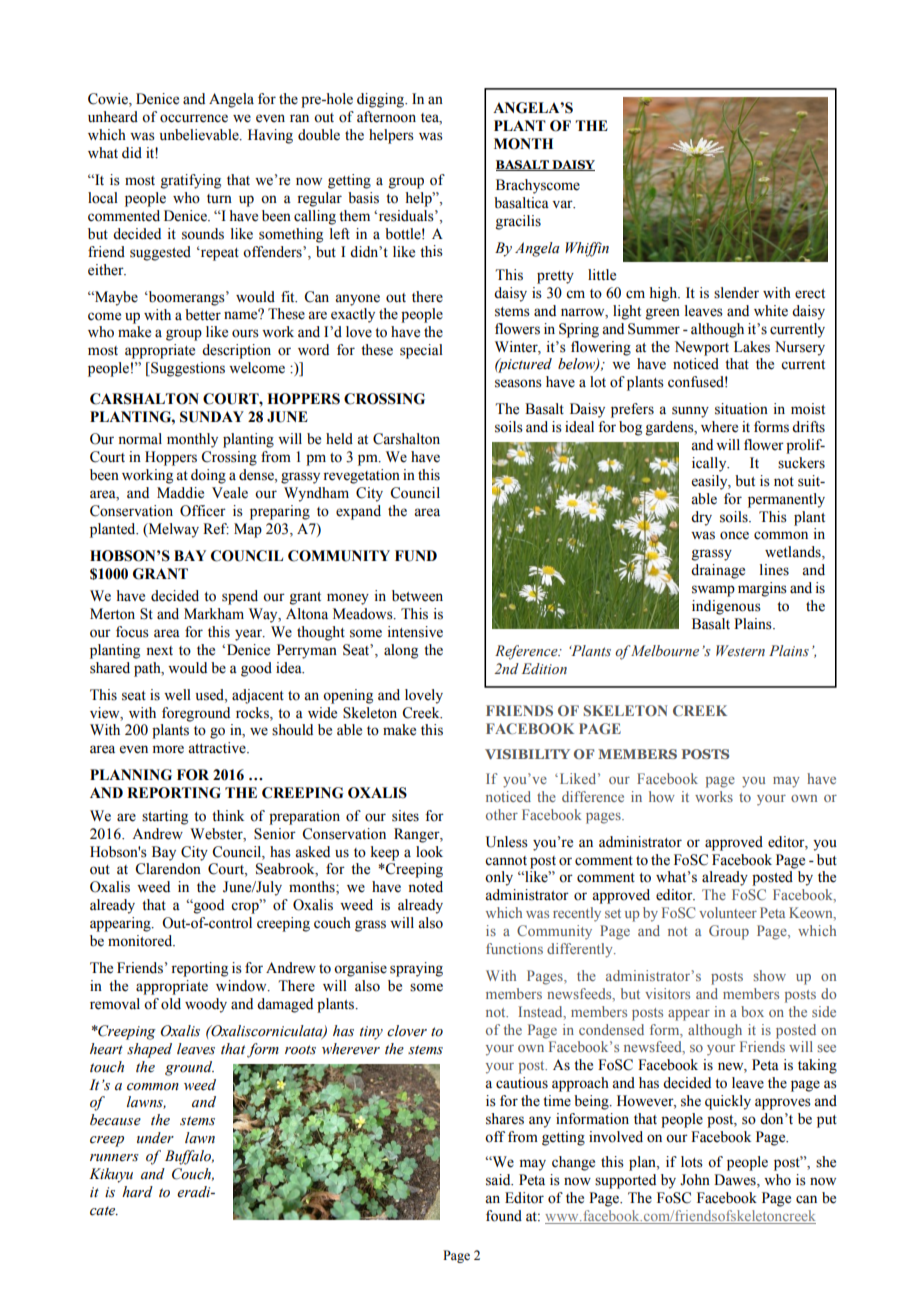 This image has height=1308, width=924. Describe the element at coordinates (194, 118) in the image. I see `occurrence` at that location.
